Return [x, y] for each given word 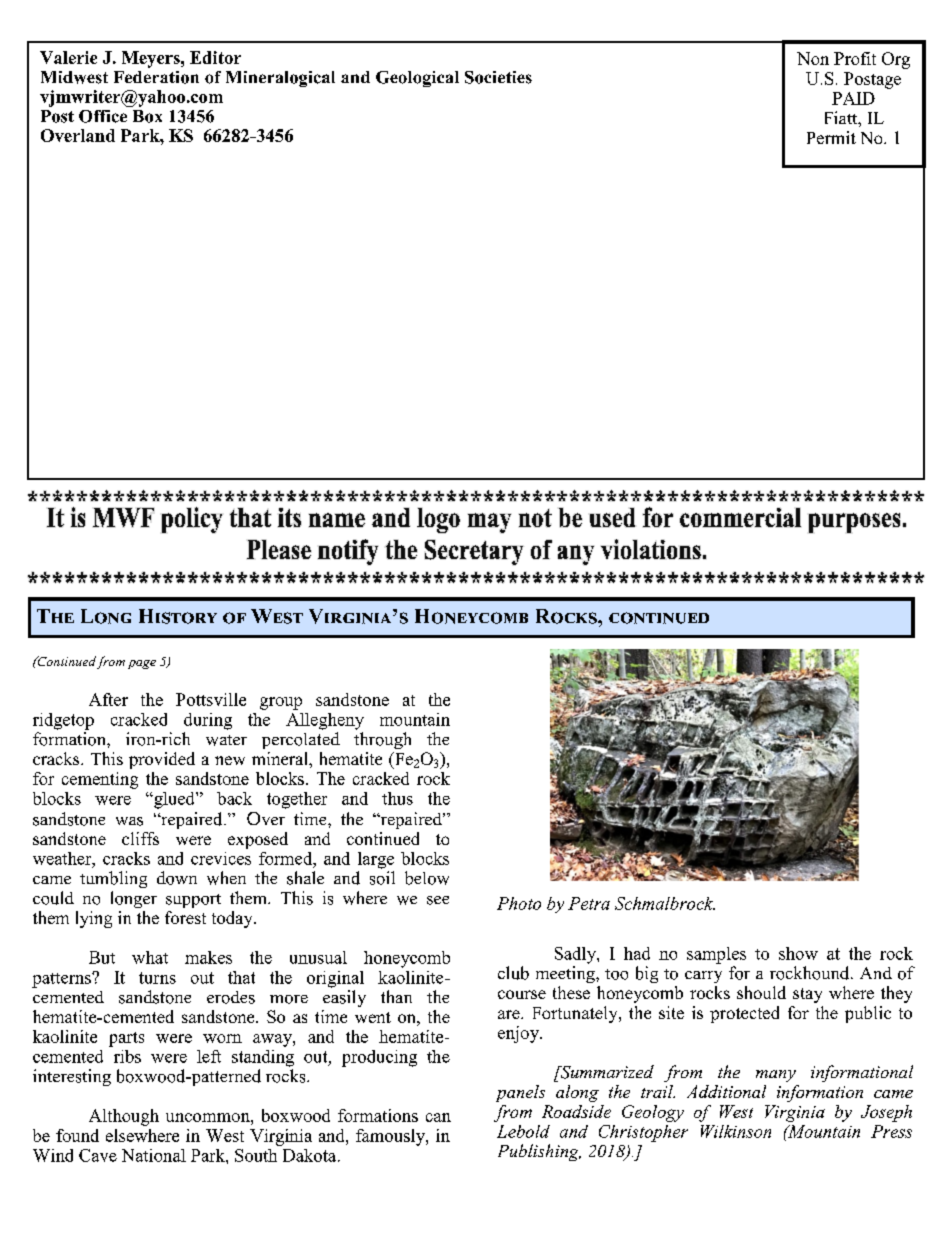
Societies [498, 77]
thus [397, 798]
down [177, 878]
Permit [831, 137]
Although [124, 1117]
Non [813, 58]
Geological [417, 79]
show [798, 953]
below [427, 878]
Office [103, 116]
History [178, 616]
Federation [156, 77]
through [382, 740]
